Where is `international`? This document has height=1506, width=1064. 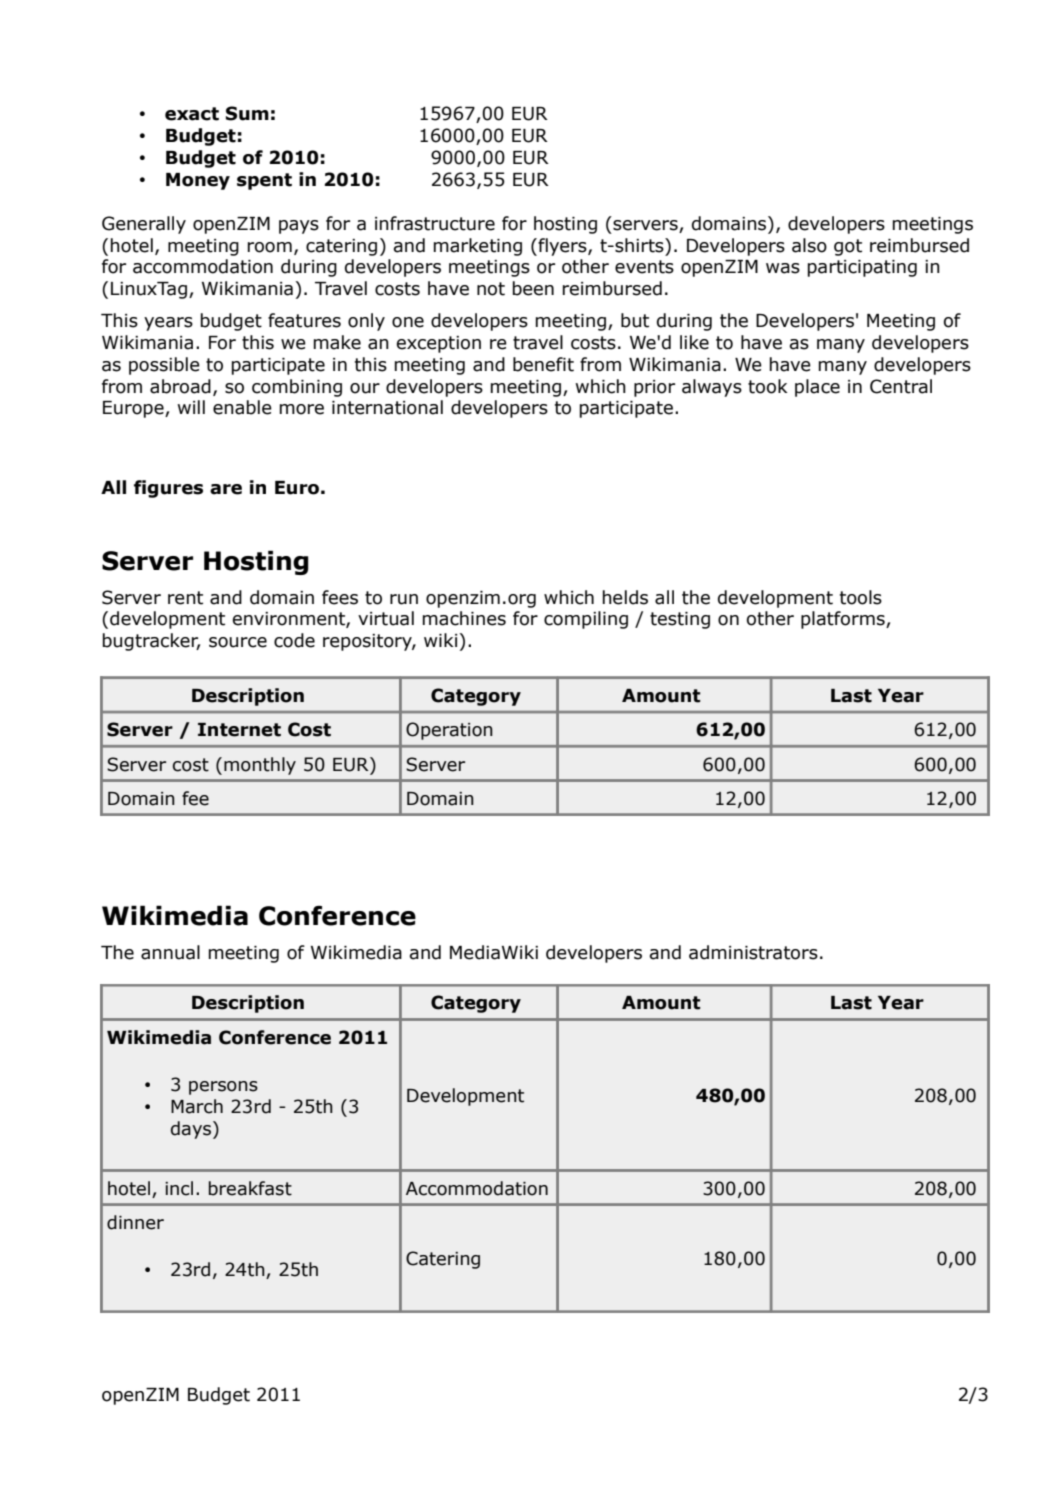 international is located at coordinates (387, 407).
